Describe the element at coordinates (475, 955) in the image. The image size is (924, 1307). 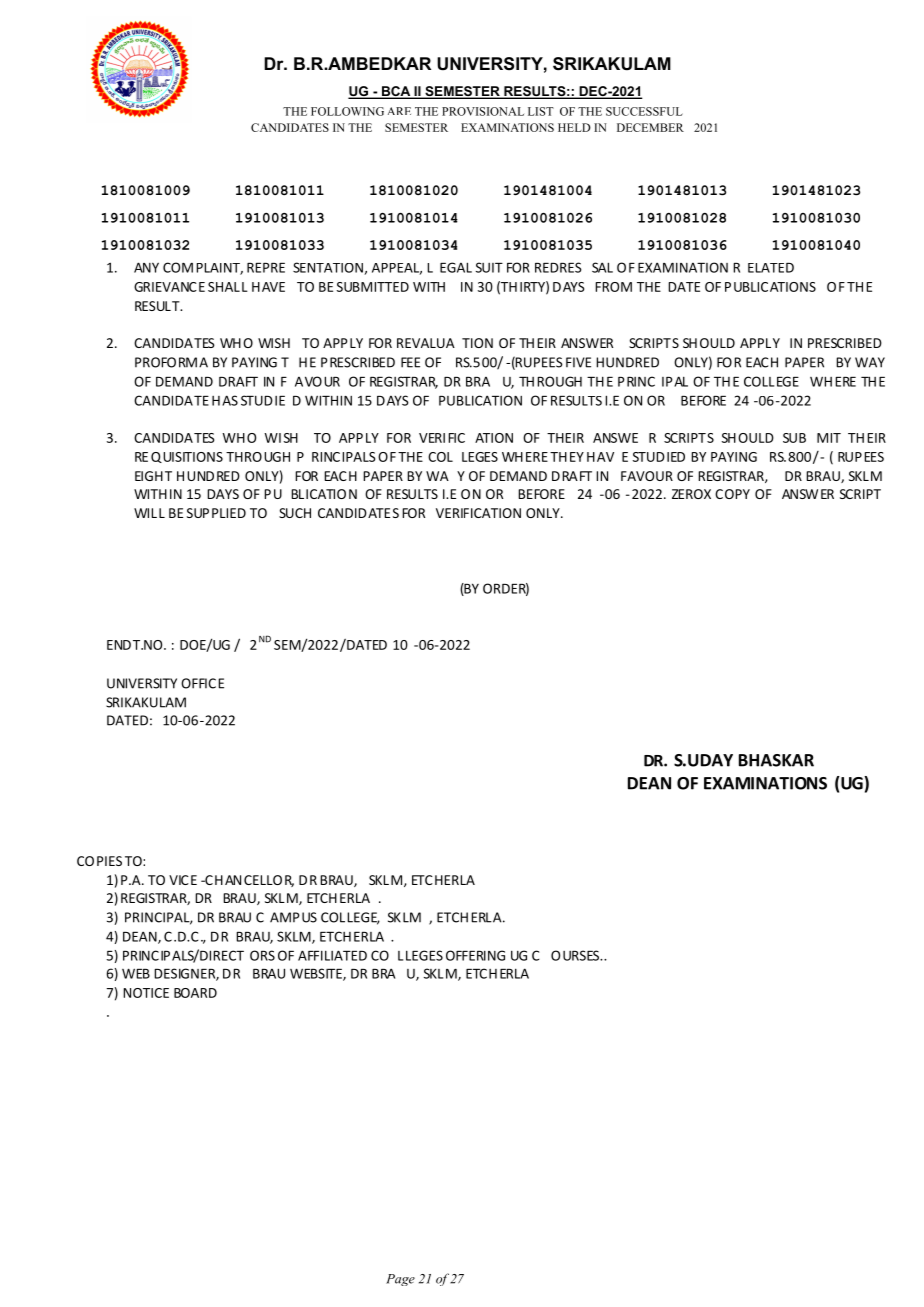
I see `OFFERING` at that location.
